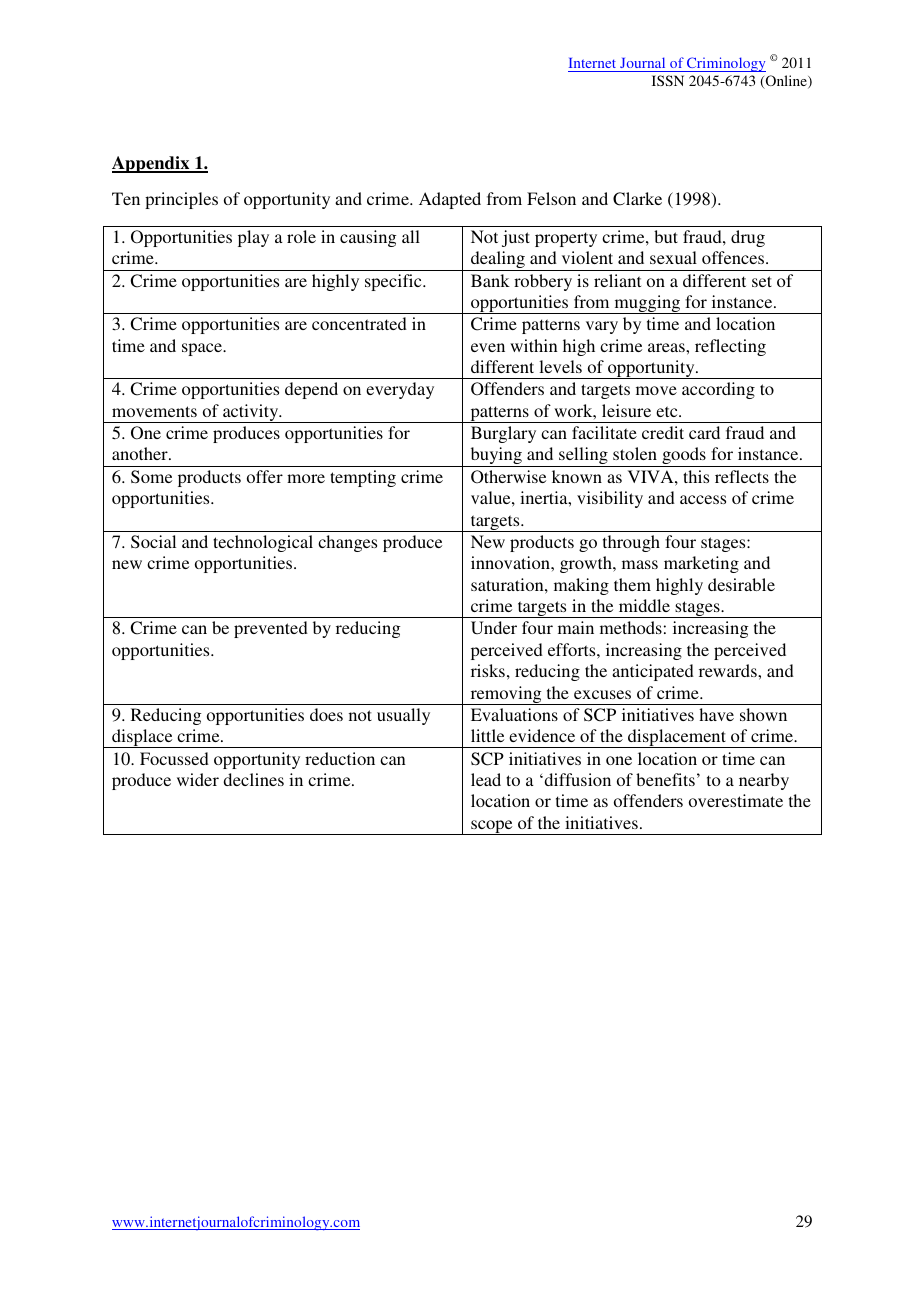 This screenshot has width=924, height=1308. Describe the element at coordinates (668, 80) in the screenshot. I see `ISSN` at that location.
